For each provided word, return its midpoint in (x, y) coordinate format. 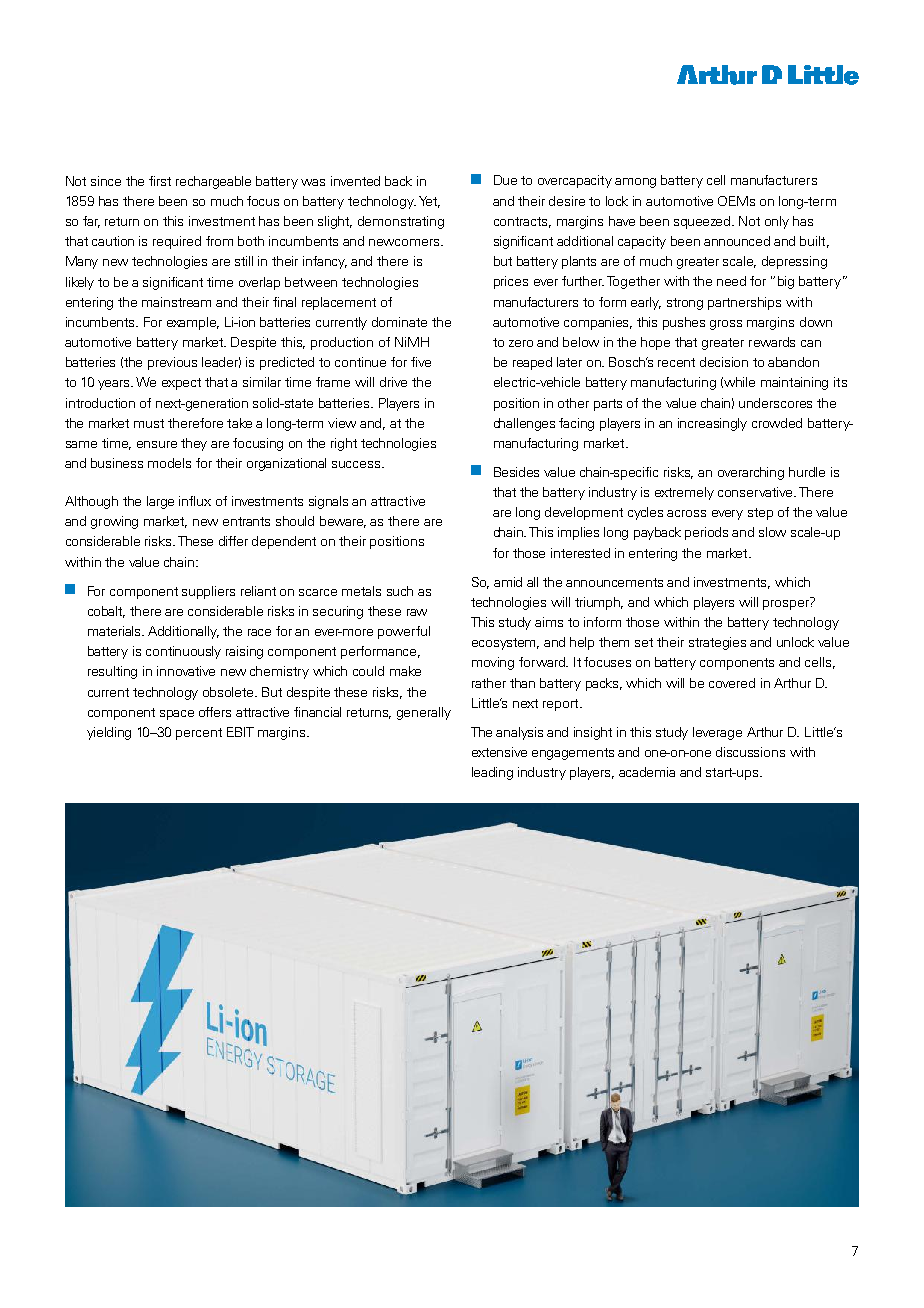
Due (505, 180)
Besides (516, 472)
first (160, 181)
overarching (751, 473)
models (169, 463)
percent (199, 734)
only (777, 222)
